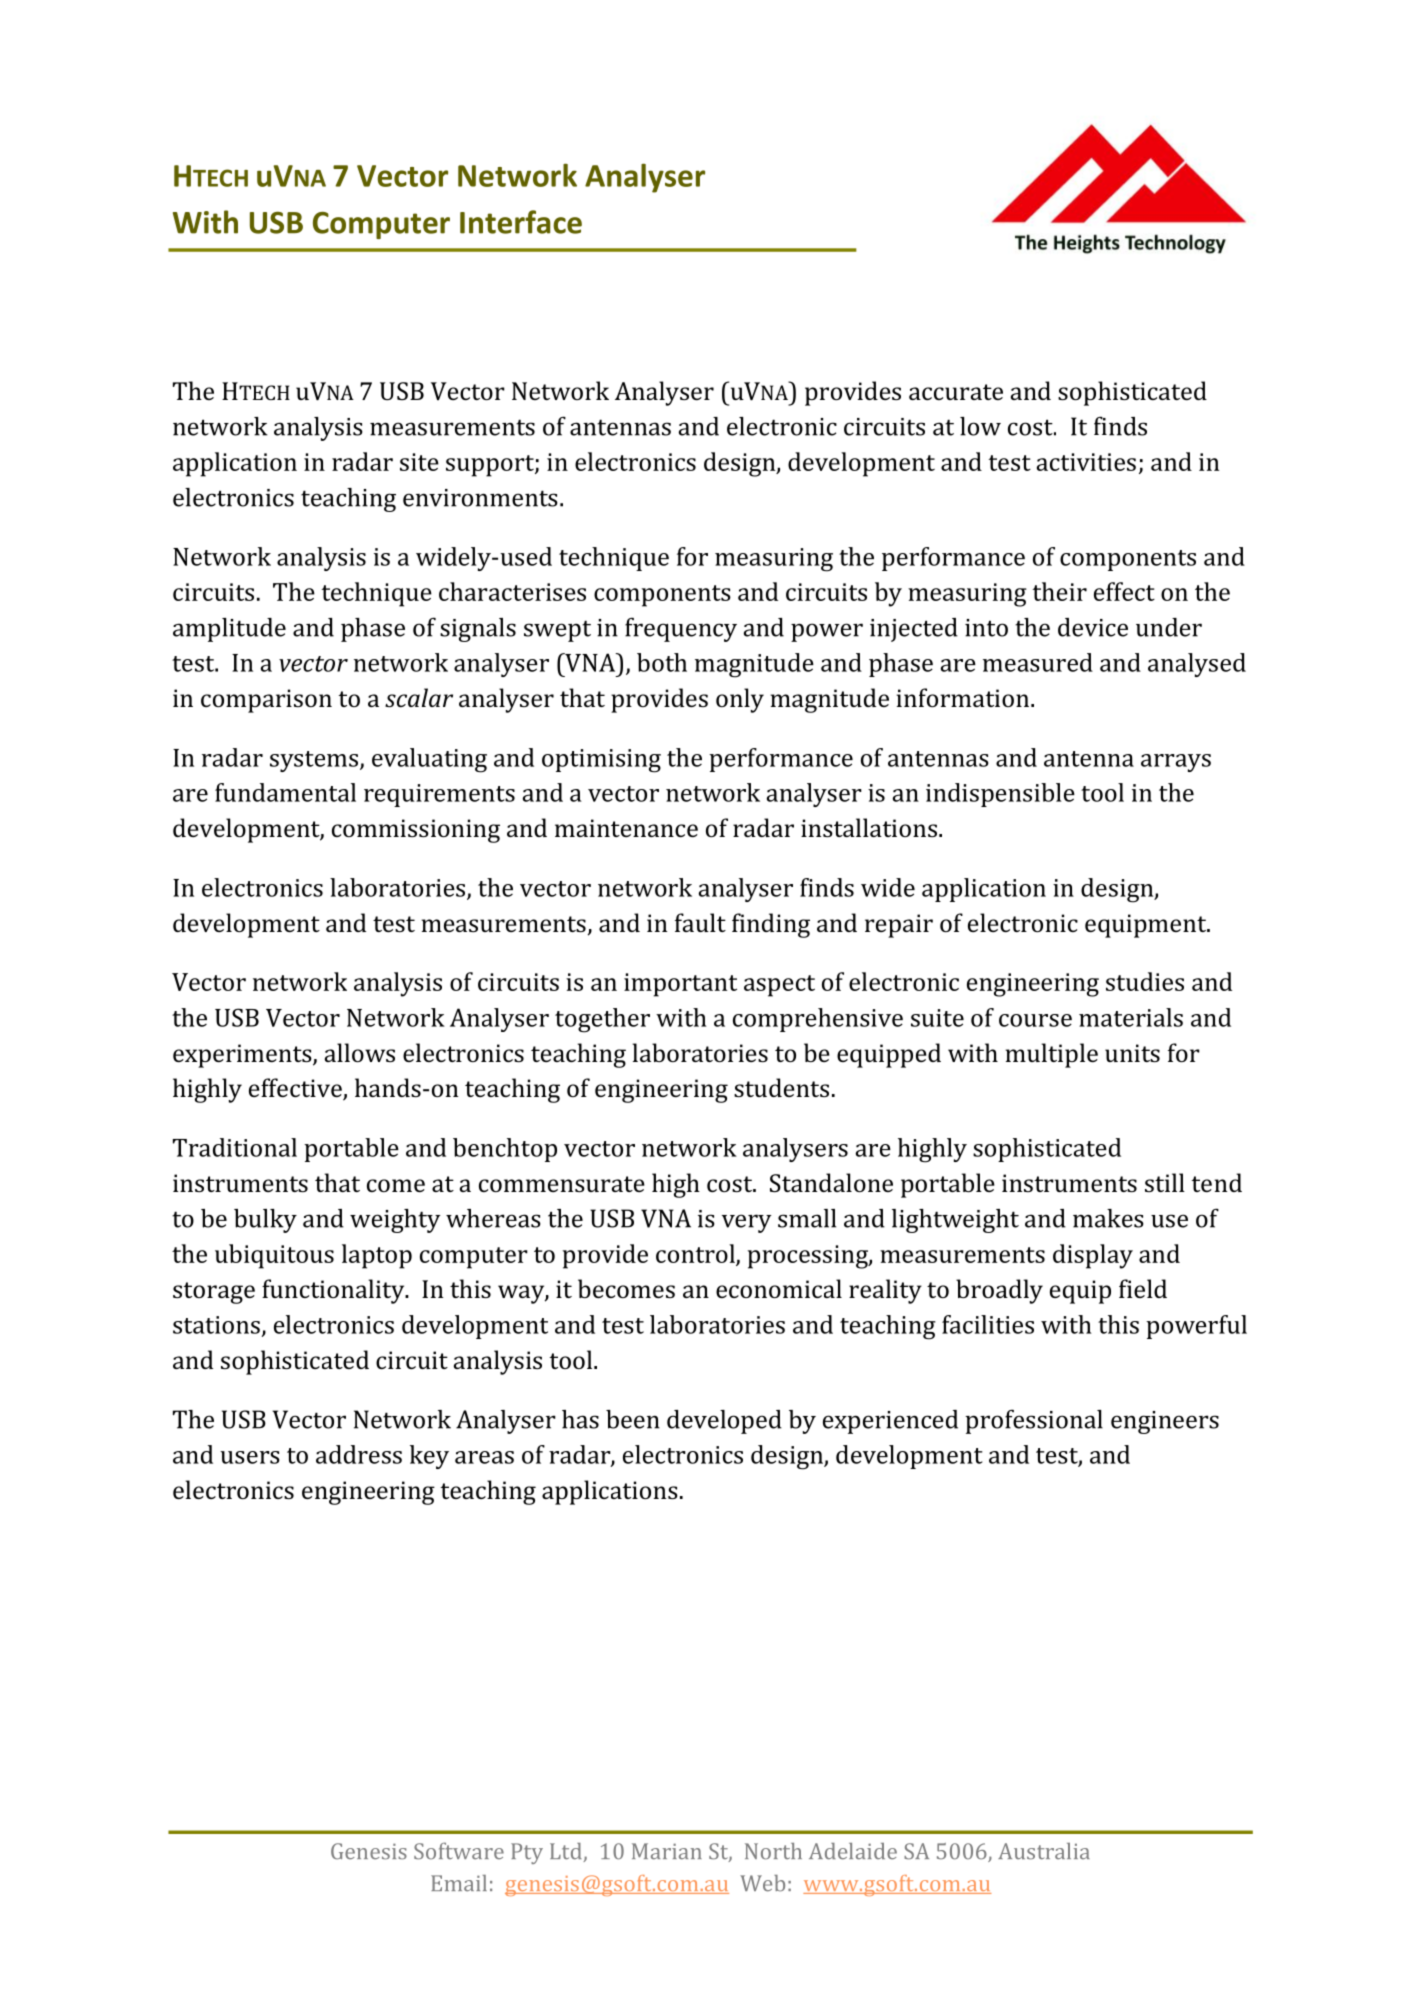  I want to click on students, so click(781, 1087).
